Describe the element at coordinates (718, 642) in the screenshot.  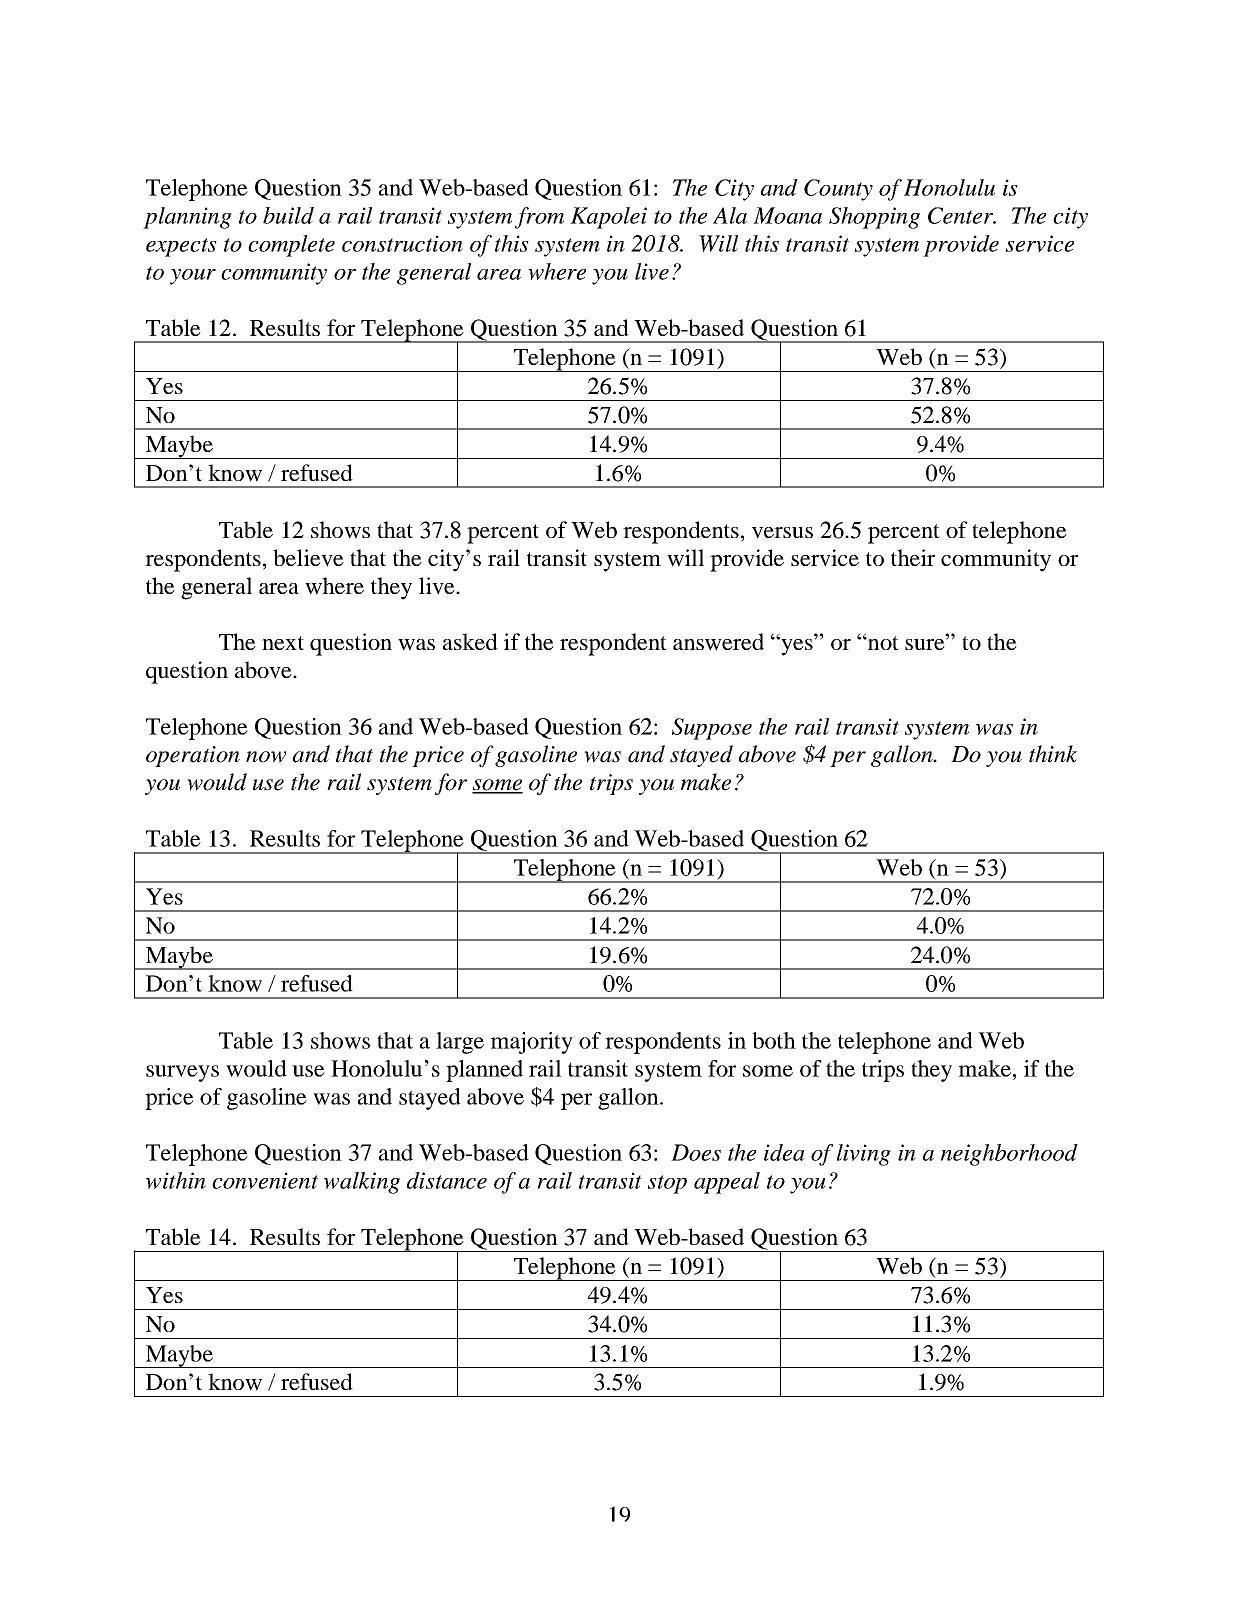
I see `answered` at that location.
